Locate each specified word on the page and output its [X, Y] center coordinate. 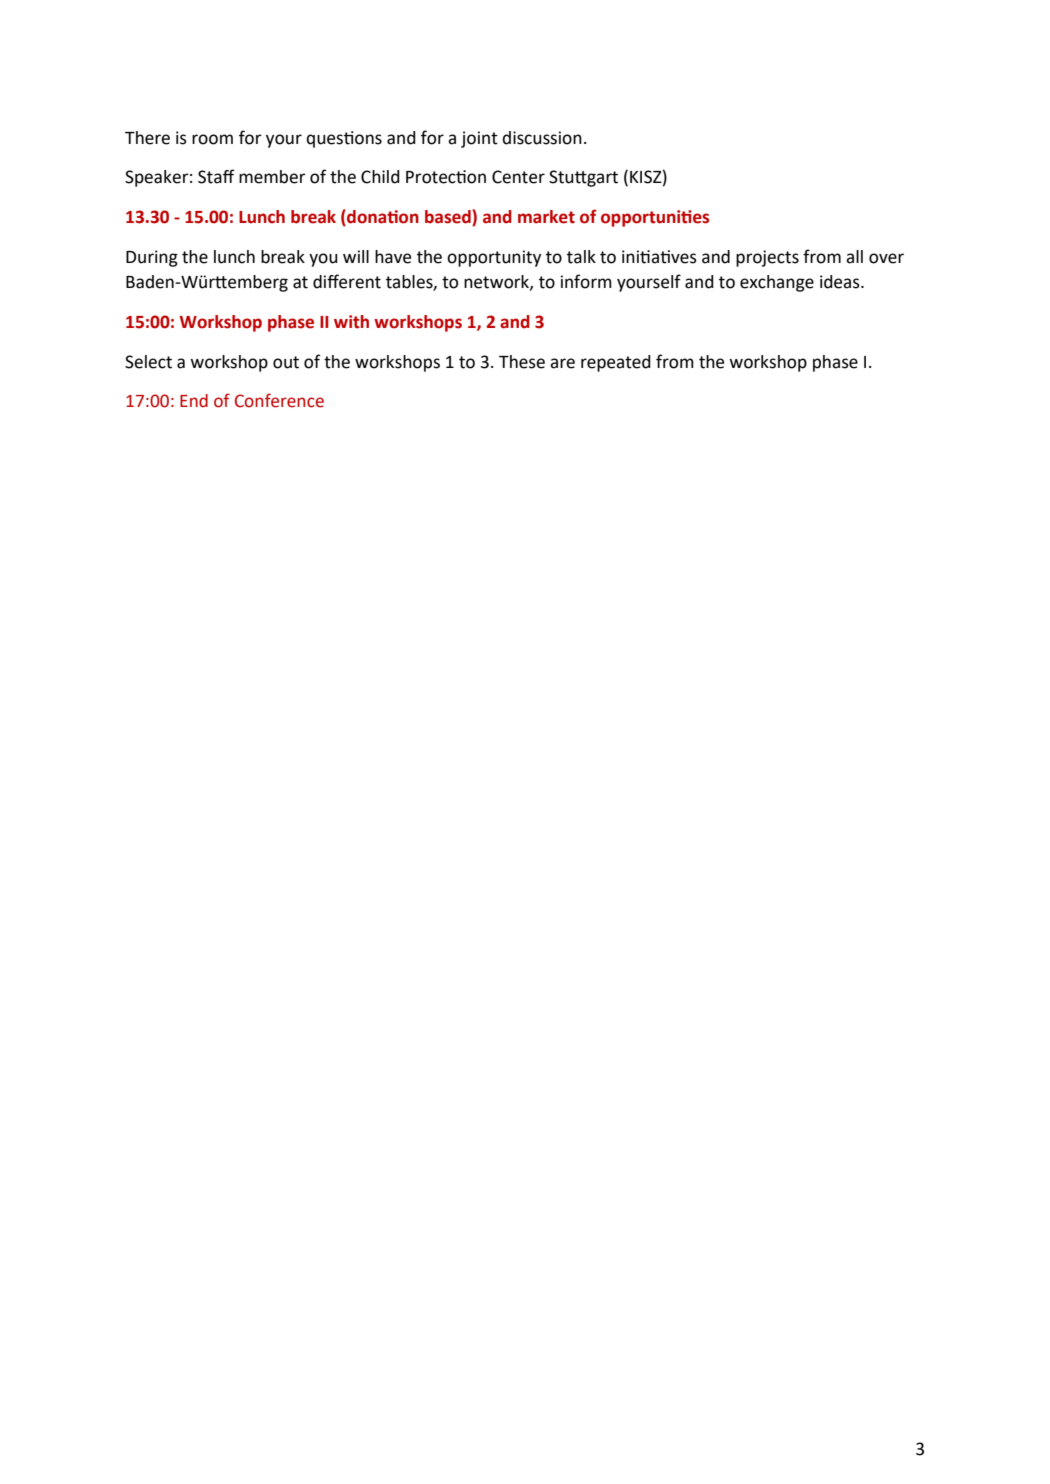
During [152, 258]
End [194, 400]
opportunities [655, 218]
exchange [777, 283]
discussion [542, 138]
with [351, 322]
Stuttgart [583, 178]
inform [586, 281]
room [212, 139]
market [546, 217]
